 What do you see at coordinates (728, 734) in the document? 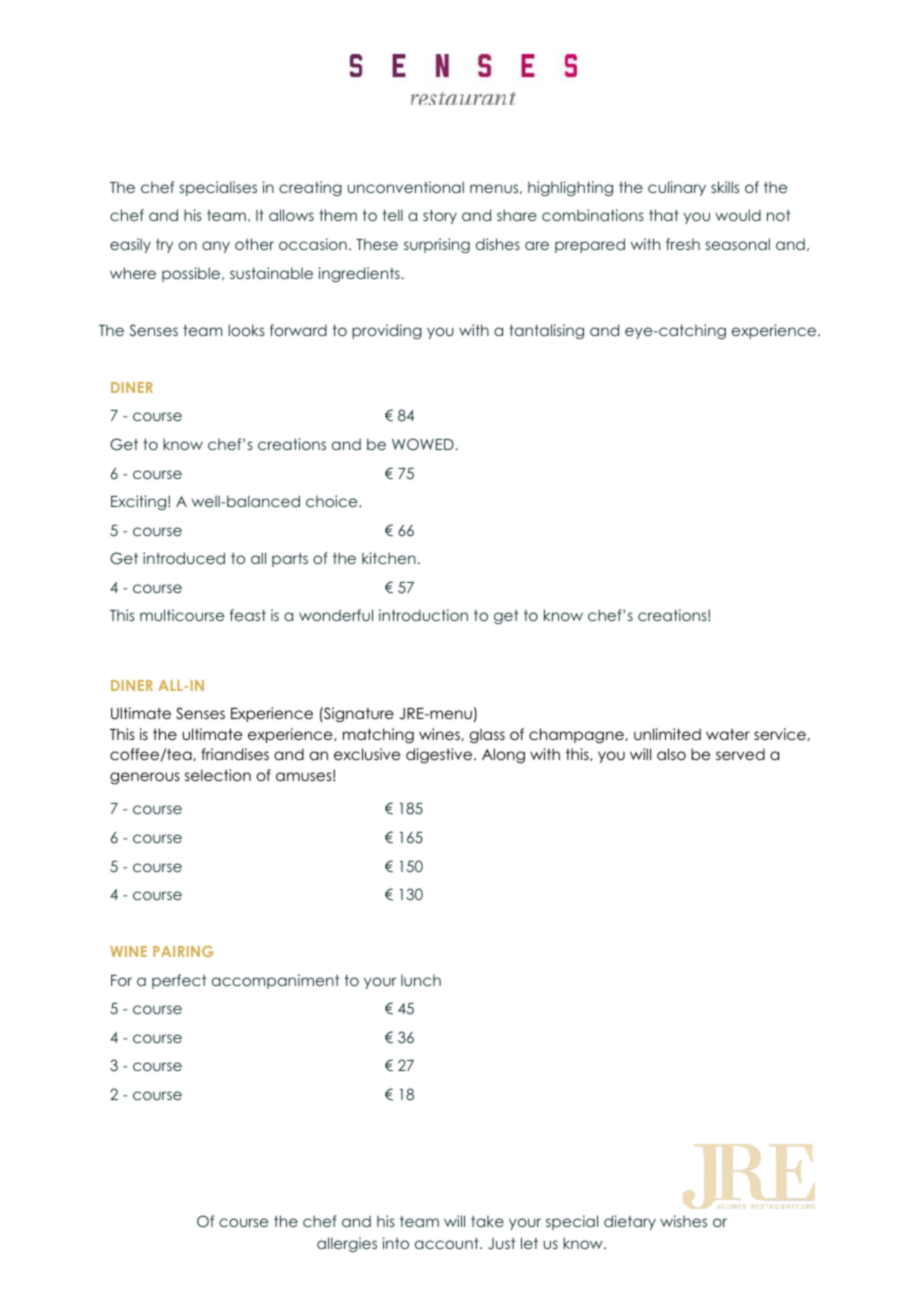
I see `water` at bounding box center [728, 734].
